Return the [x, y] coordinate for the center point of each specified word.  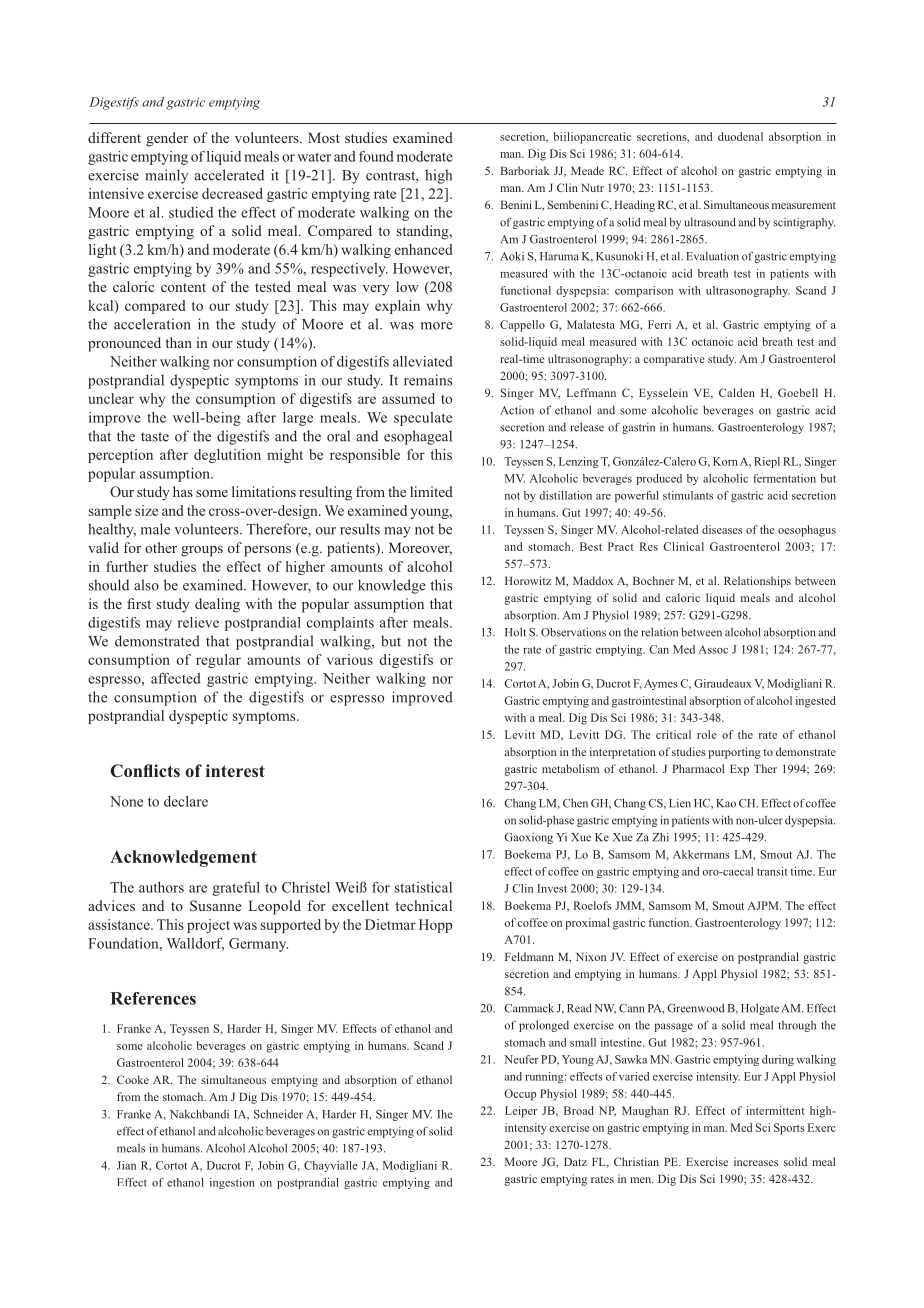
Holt [515, 632]
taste [155, 437]
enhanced [423, 249]
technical [423, 905]
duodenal [740, 136]
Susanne [216, 905]
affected [176, 678]
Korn [725, 461]
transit [772, 871]
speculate [423, 419]
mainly [167, 176]
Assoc [713, 649]
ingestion [232, 1183]
